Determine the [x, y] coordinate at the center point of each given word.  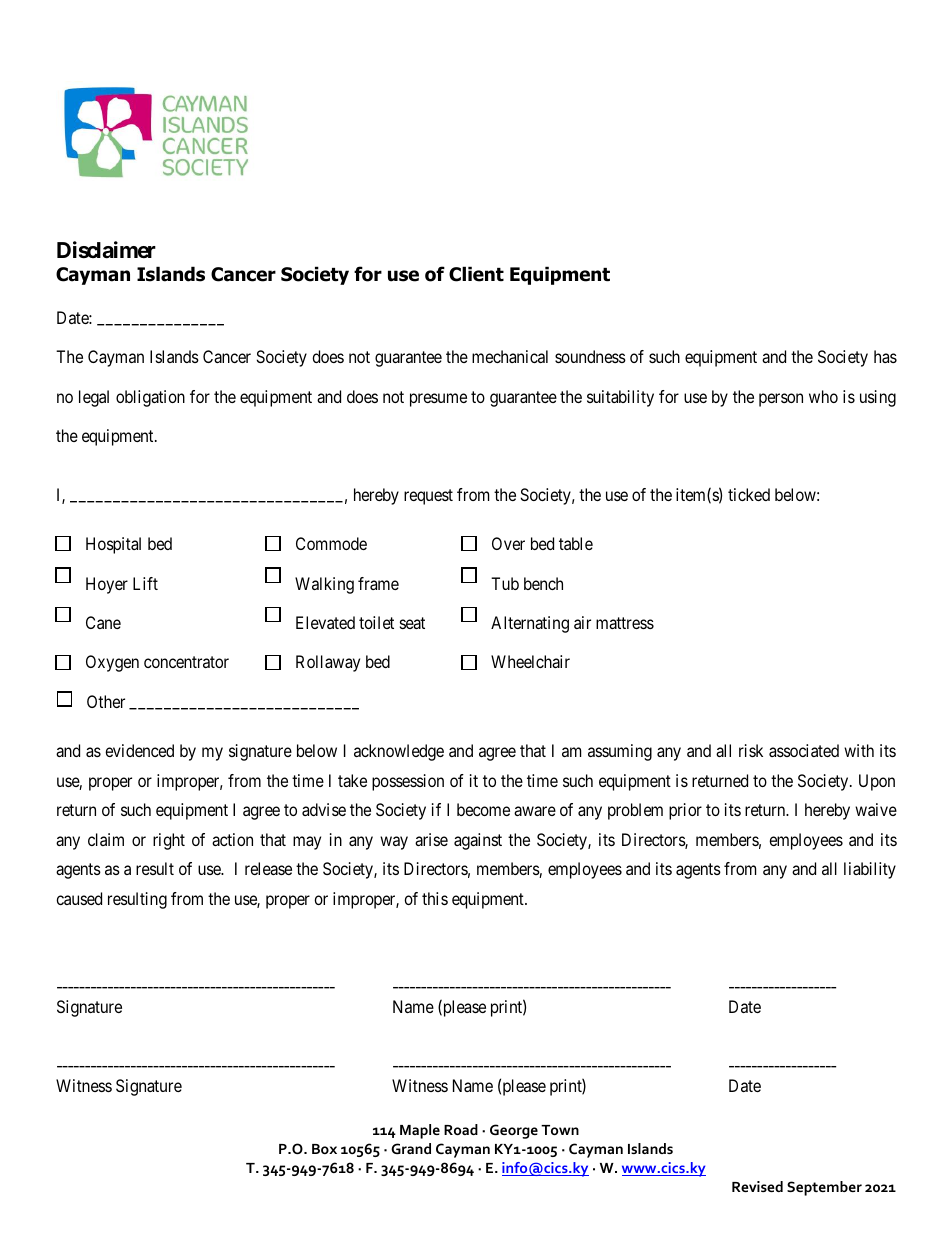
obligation [150, 398]
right [169, 841]
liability [870, 870]
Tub [505, 583]
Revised [757, 1186]
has [885, 356]
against [478, 841]
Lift [145, 583]
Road [461, 1129]
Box [324, 1149]
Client [476, 274]
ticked [749, 494]
